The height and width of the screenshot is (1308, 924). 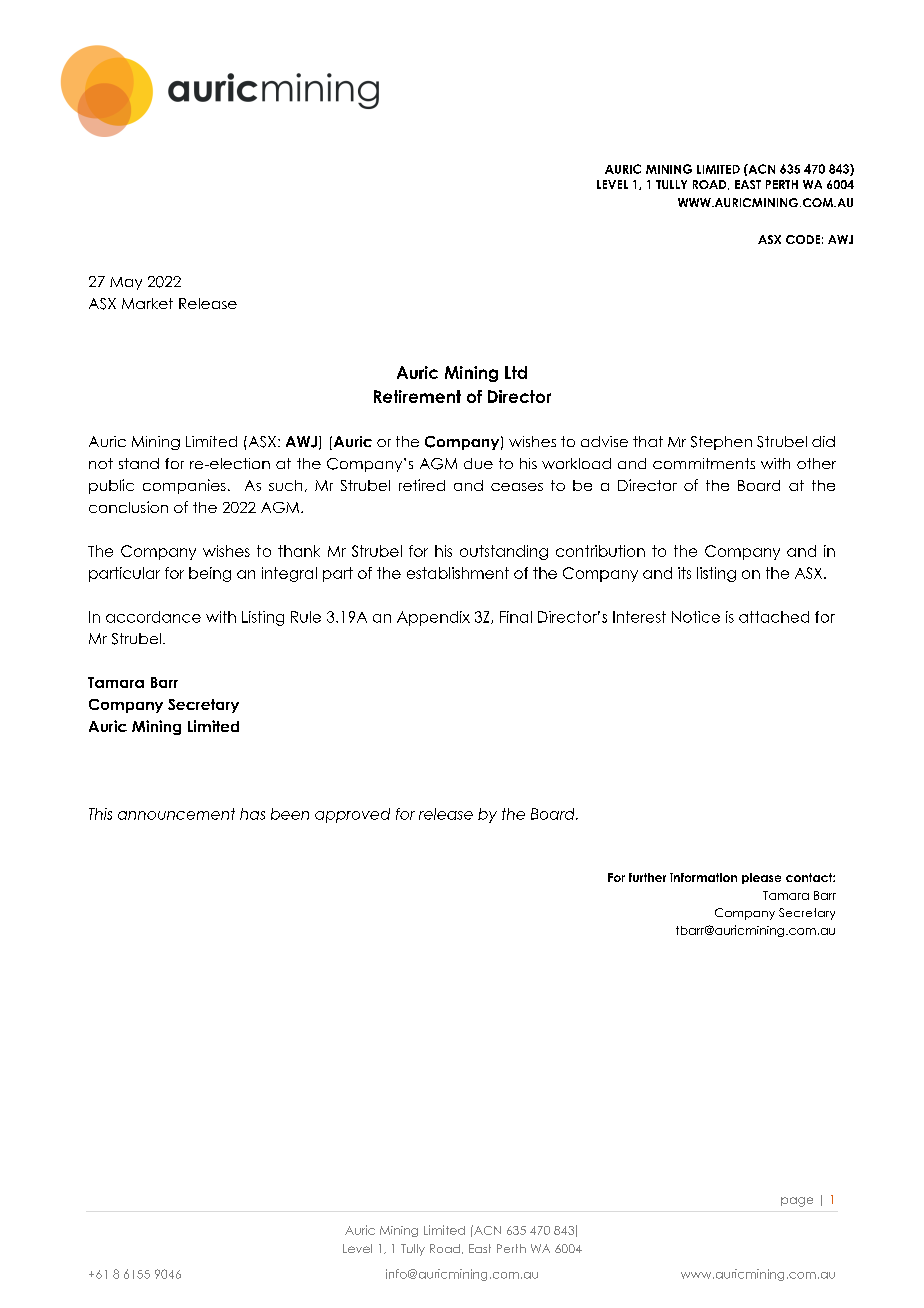 I want to click on page, so click(x=797, y=1202).
